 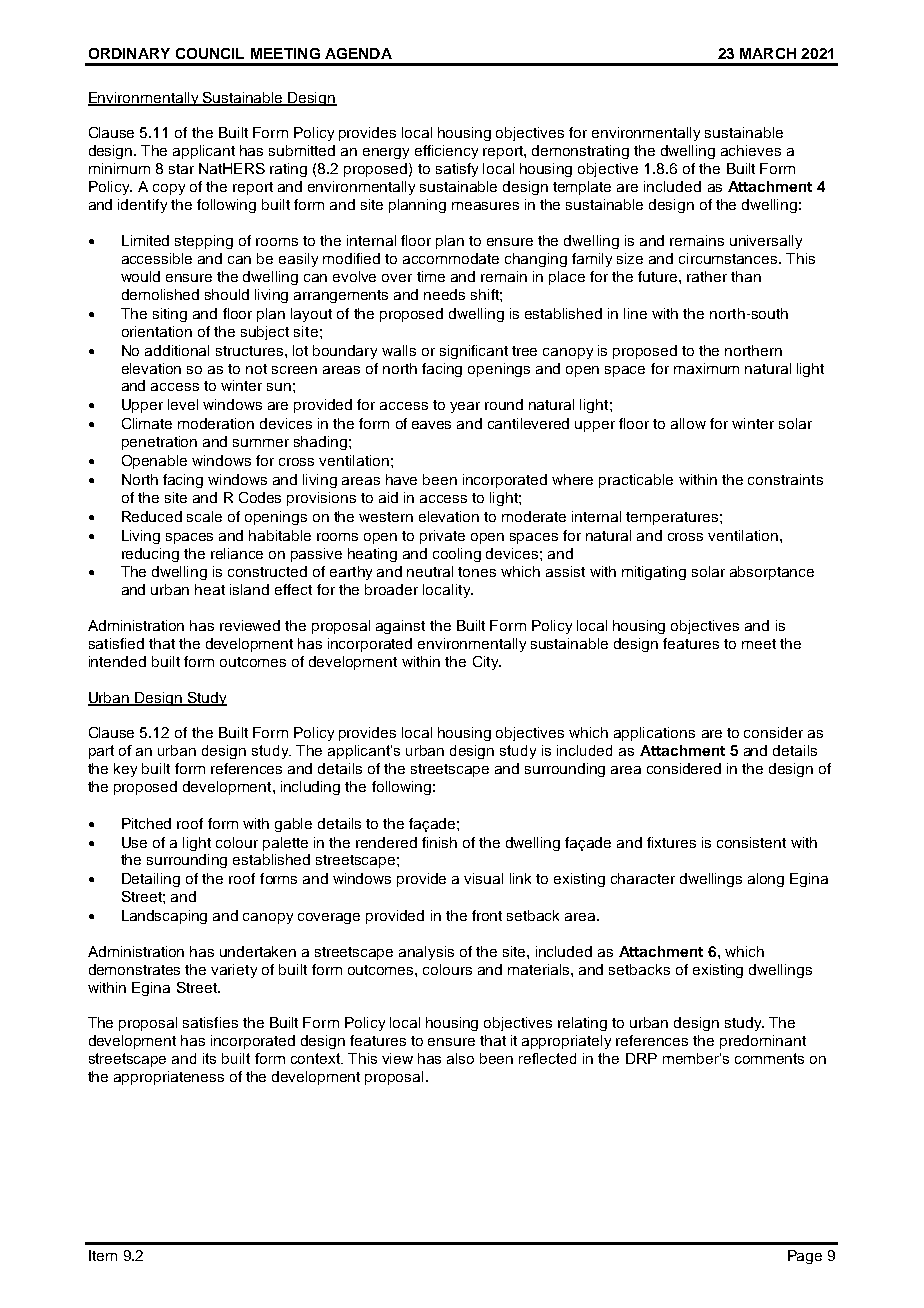 I want to click on Item, so click(x=103, y=1255).
